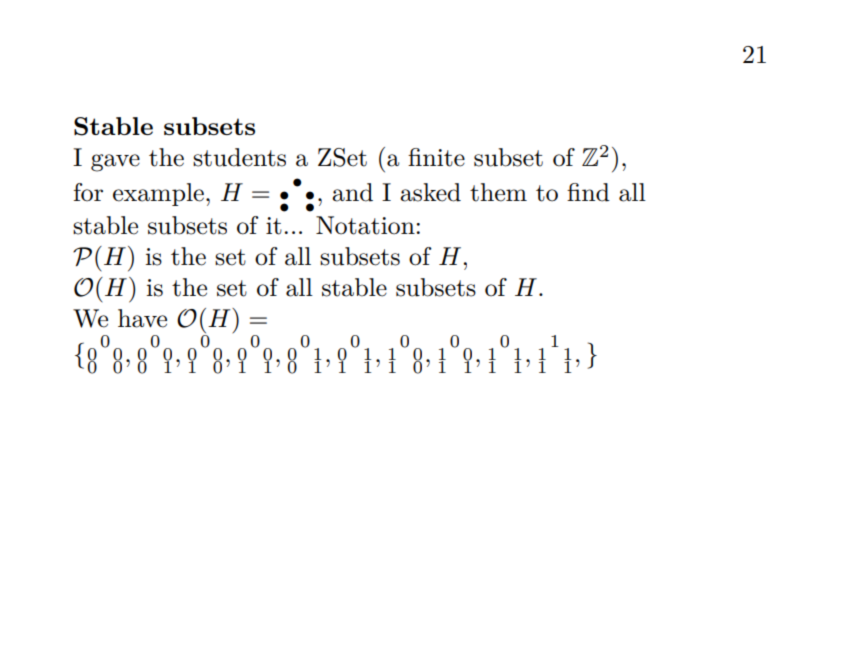  What do you see at coordinates (430, 192) in the screenshot?
I see `asked` at bounding box center [430, 192].
